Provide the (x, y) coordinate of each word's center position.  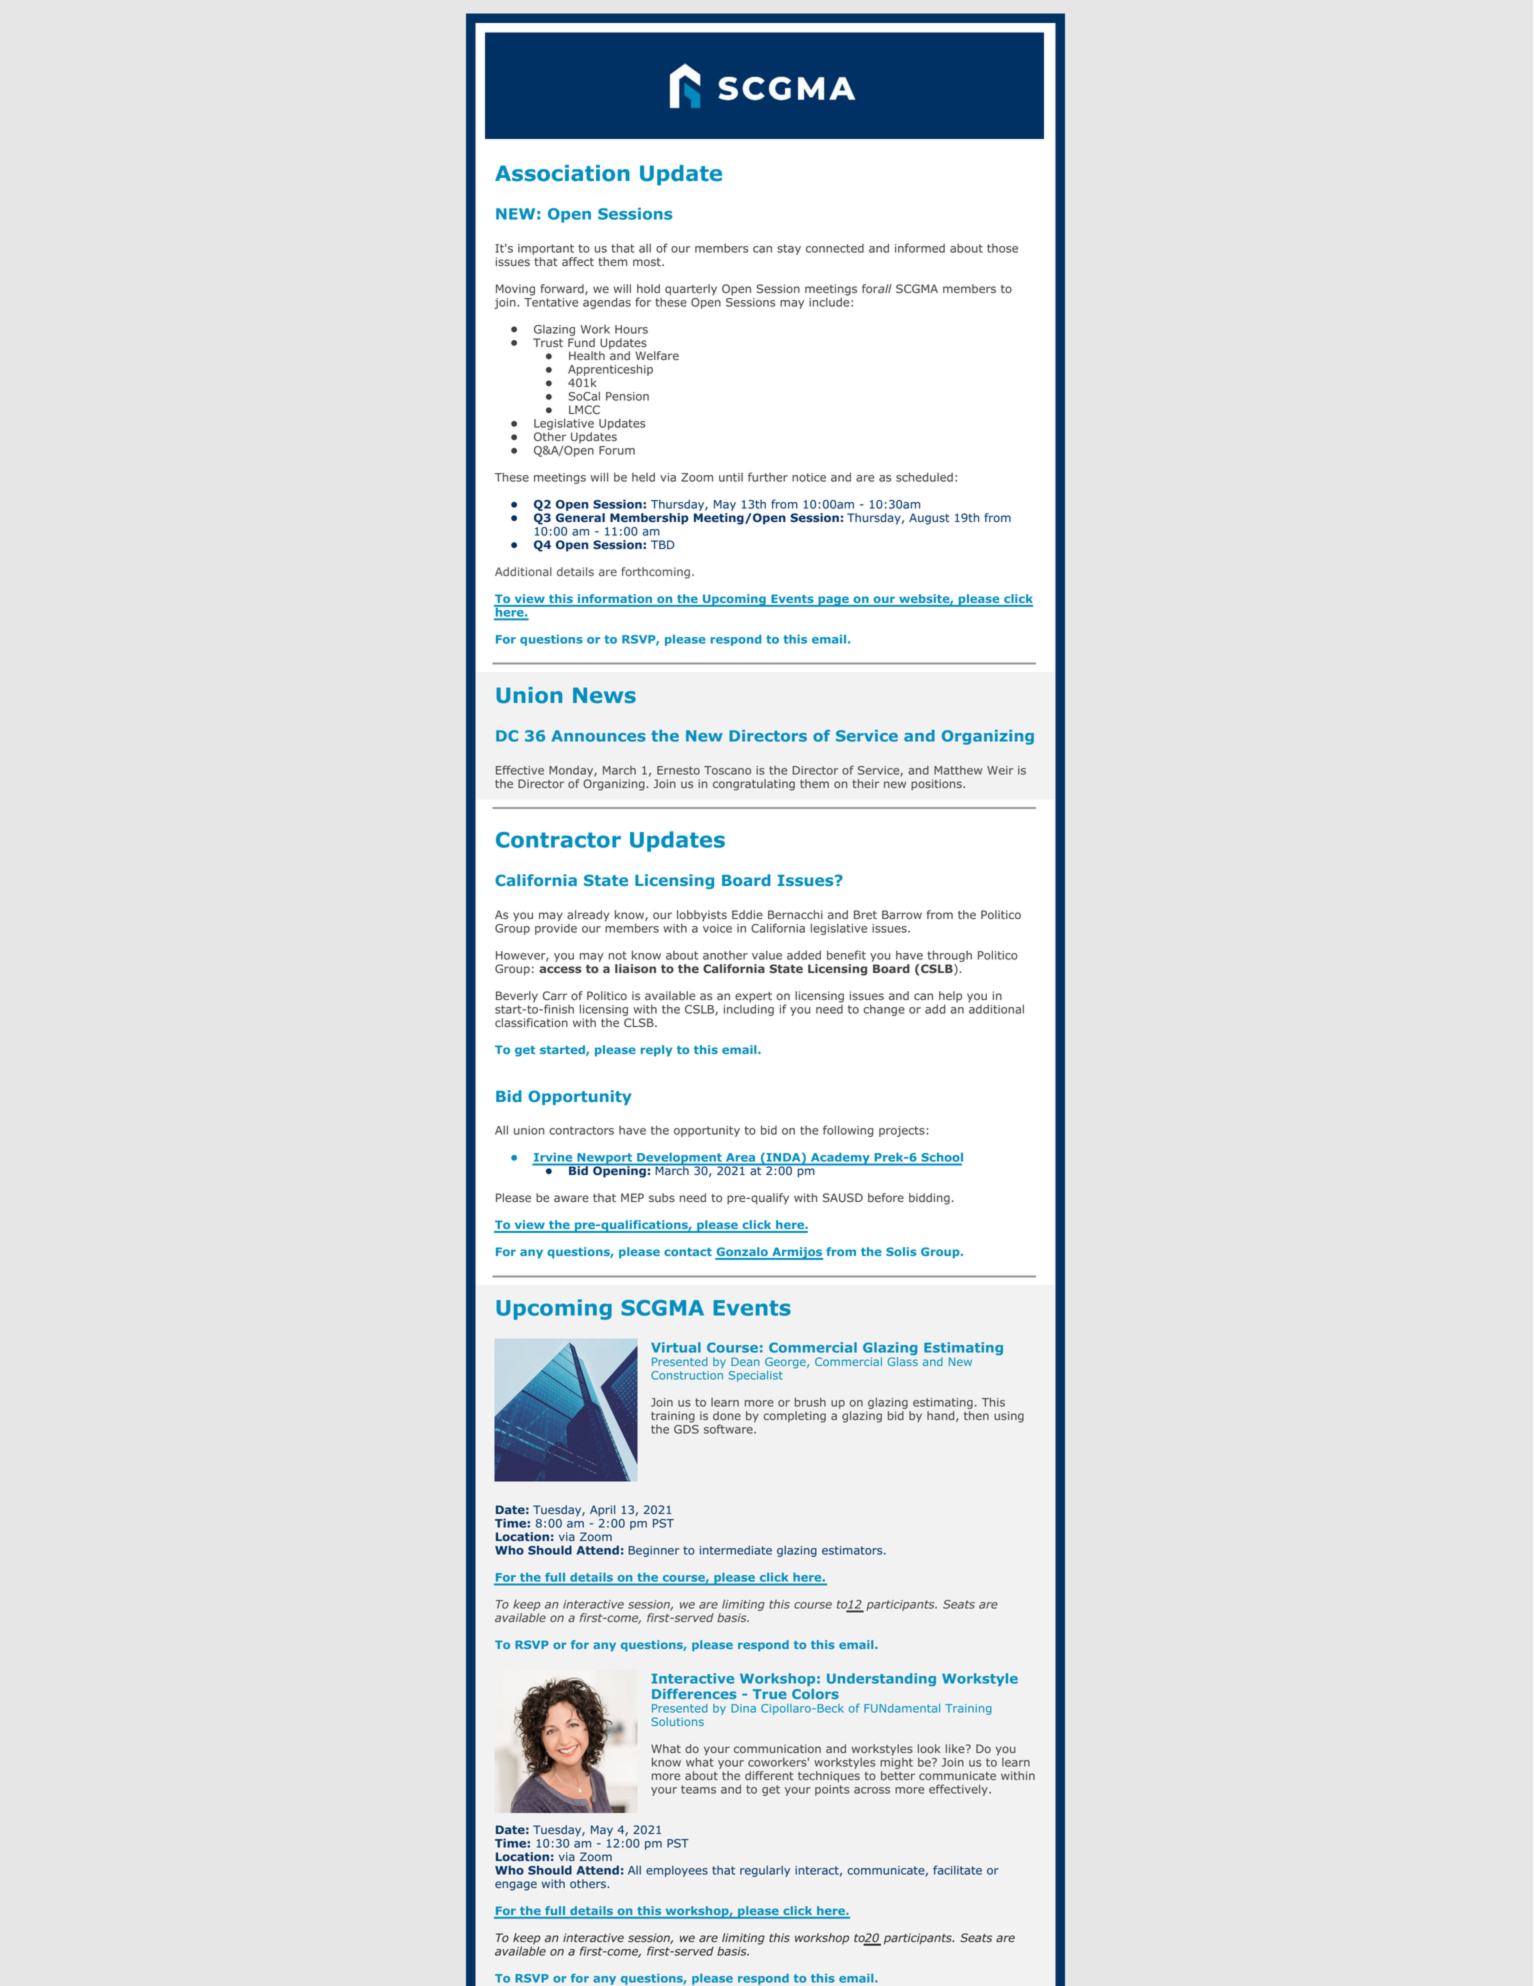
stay (789, 249)
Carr (555, 995)
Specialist (756, 1376)
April (602, 1511)
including (749, 1009)
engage (516, 1886)
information (615, 600)
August (929, 519)
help (949, 998)
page (833, 601)
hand (942, 1416)
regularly (765, 1871)
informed (920, 248)
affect (578, 261)
